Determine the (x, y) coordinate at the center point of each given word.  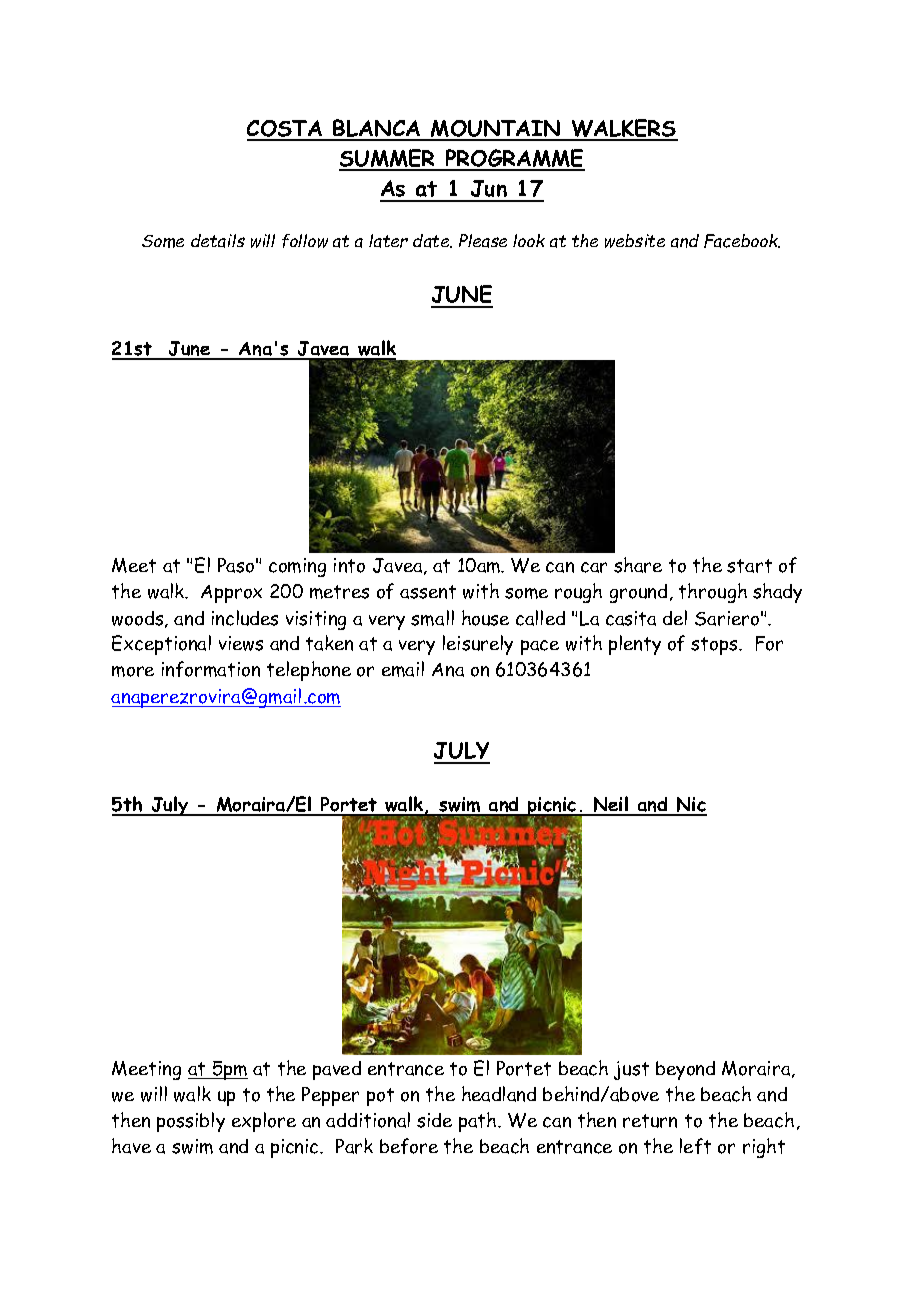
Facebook (742, 241)
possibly (191, 1122)
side (434, 1120)
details (218, 241)
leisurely (478, 645)
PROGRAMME (514, 159)
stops (715, 646)
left (695, 1146)
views (241, 643)
